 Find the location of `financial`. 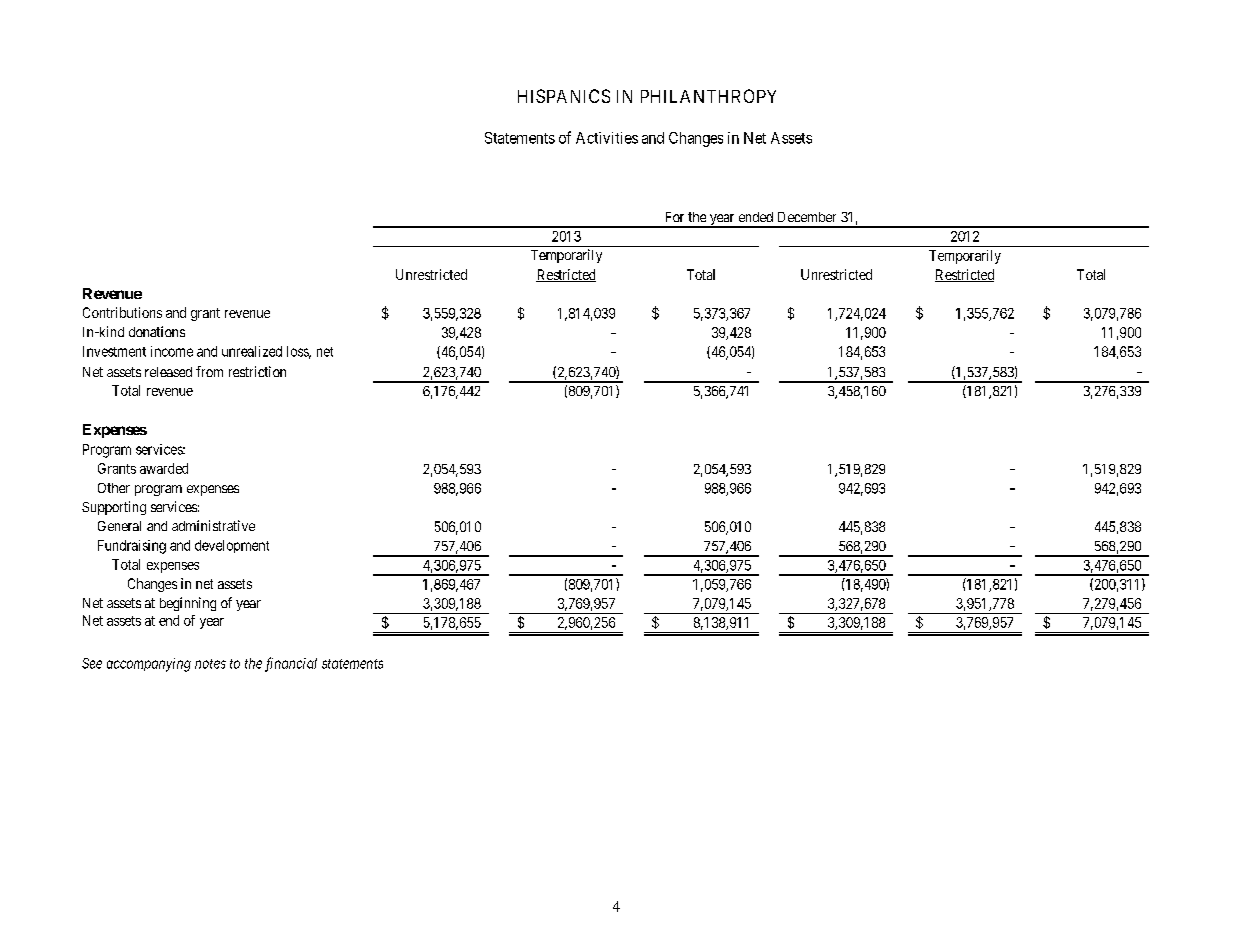

financial is located at coordinates (291, 664).
